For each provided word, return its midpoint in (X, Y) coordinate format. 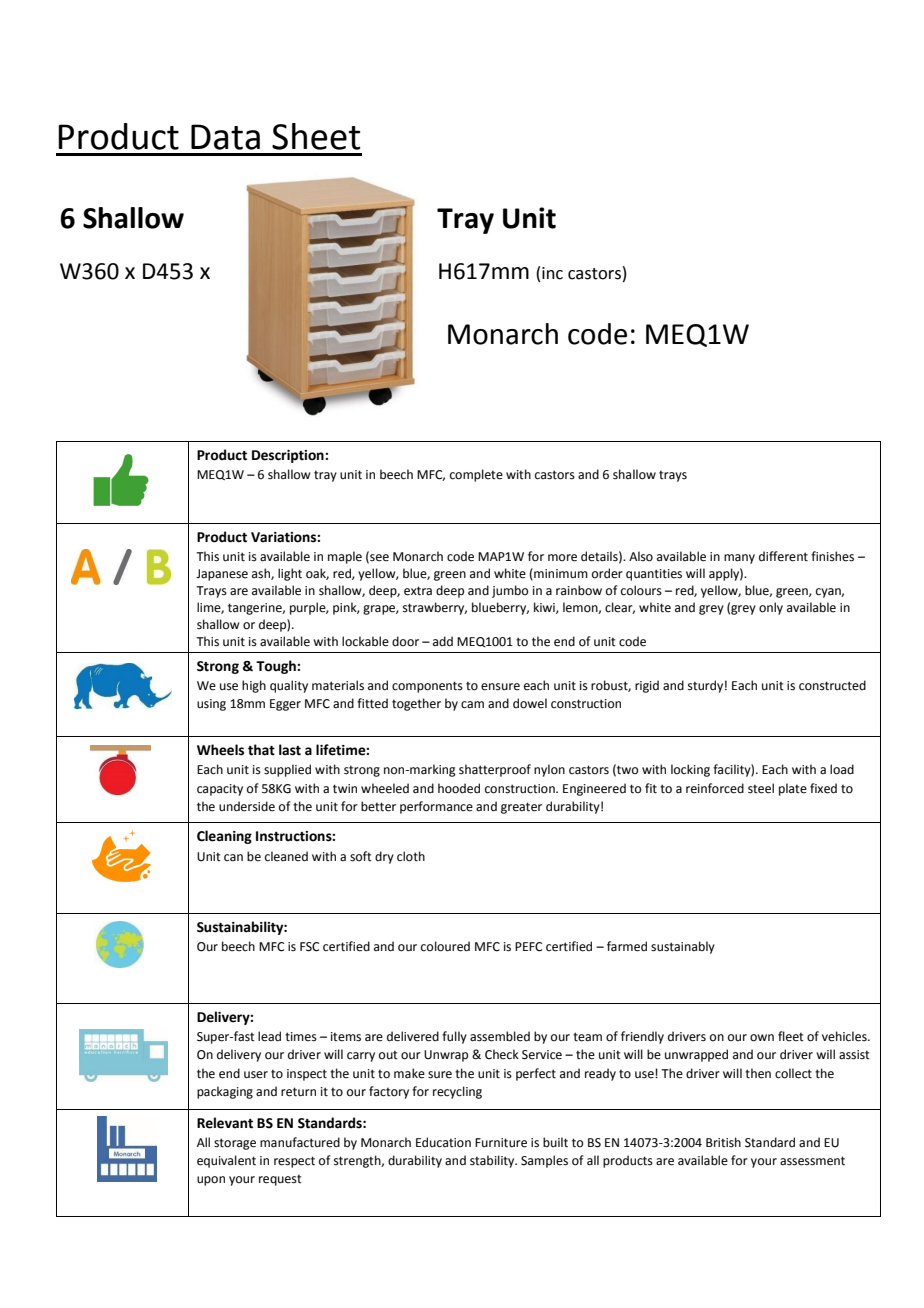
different (783, 556)
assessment (812, 1161)
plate (793, 789)
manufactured (300, 1142)
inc (552, 273)
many (739, 559)
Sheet (316, 136)
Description (289, 456)
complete (476, 475)
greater (521, 808)
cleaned (286, 856)
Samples (544, 1161)
